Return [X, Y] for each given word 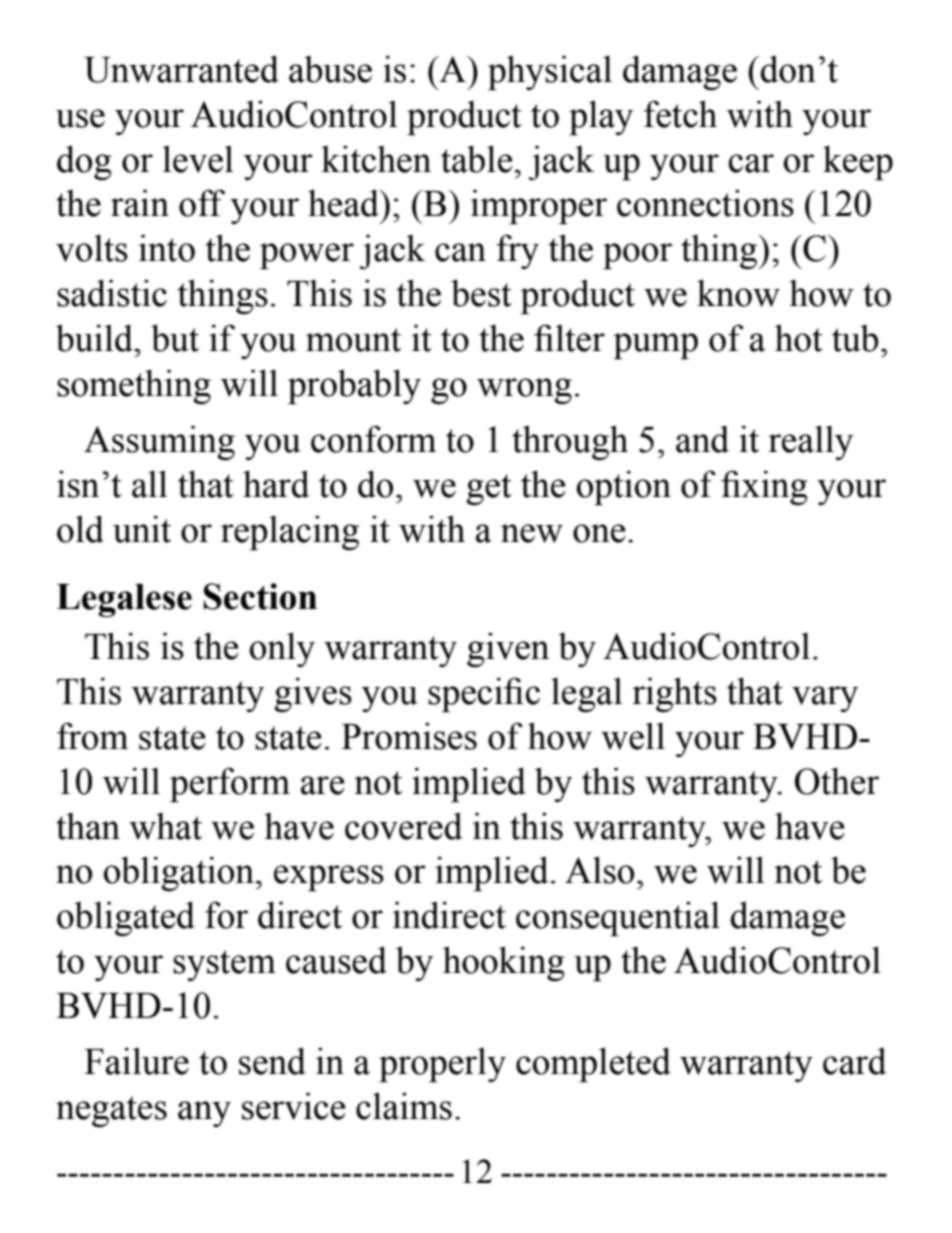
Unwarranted [181, 69]
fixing [764, 487]
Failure [136, 1061]
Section [260, 596]
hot [799, 338]
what [165, 826]
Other [837, 781]
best [481, 293]
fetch [680, 114]
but [175, 338]
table [477, 159]
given [508, 649]
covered [404, 826]
